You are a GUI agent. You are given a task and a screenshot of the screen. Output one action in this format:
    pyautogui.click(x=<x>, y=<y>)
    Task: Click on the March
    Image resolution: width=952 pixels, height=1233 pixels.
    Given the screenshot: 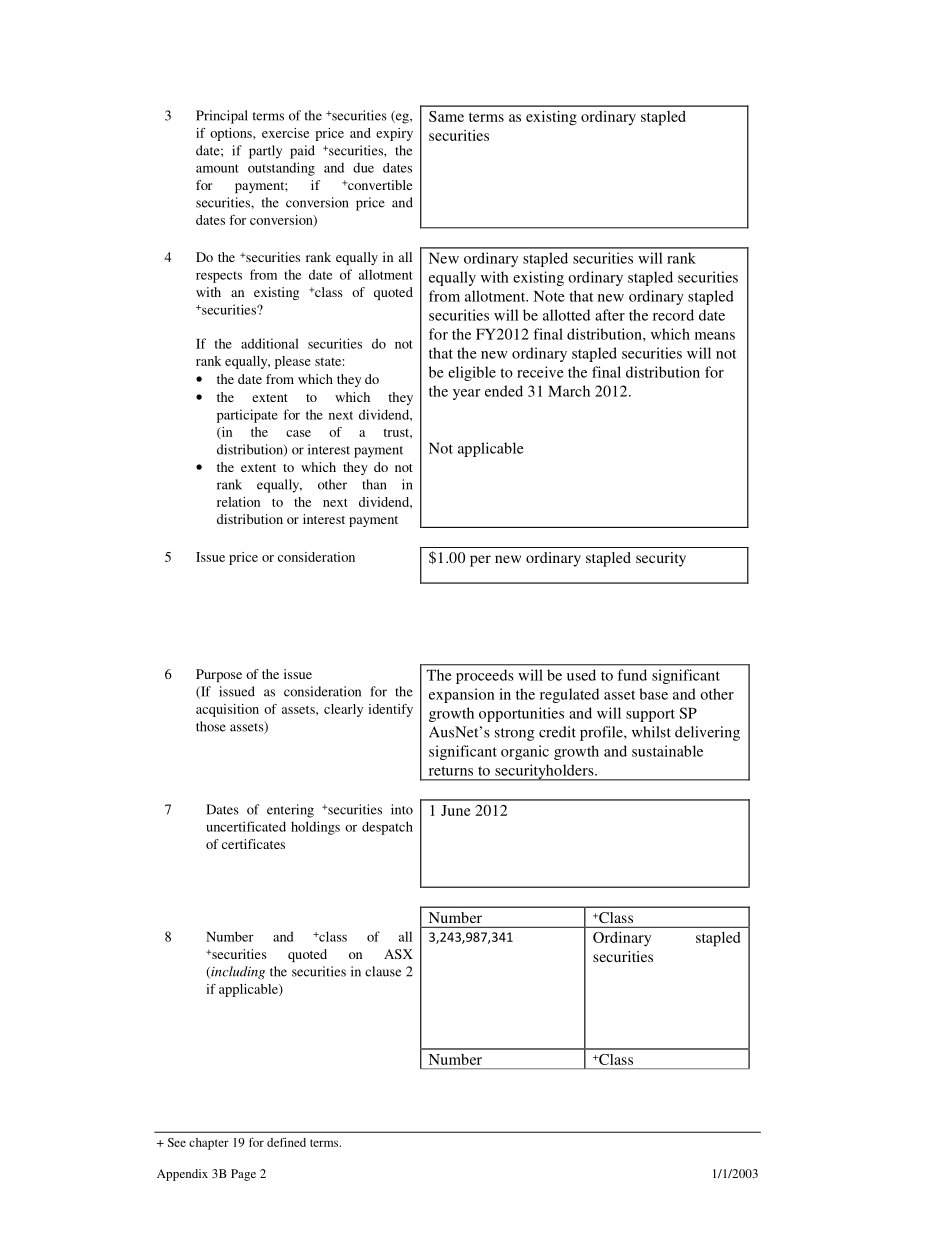 What is the action you would take?
    pyautogui.click(x=569, y=391)
